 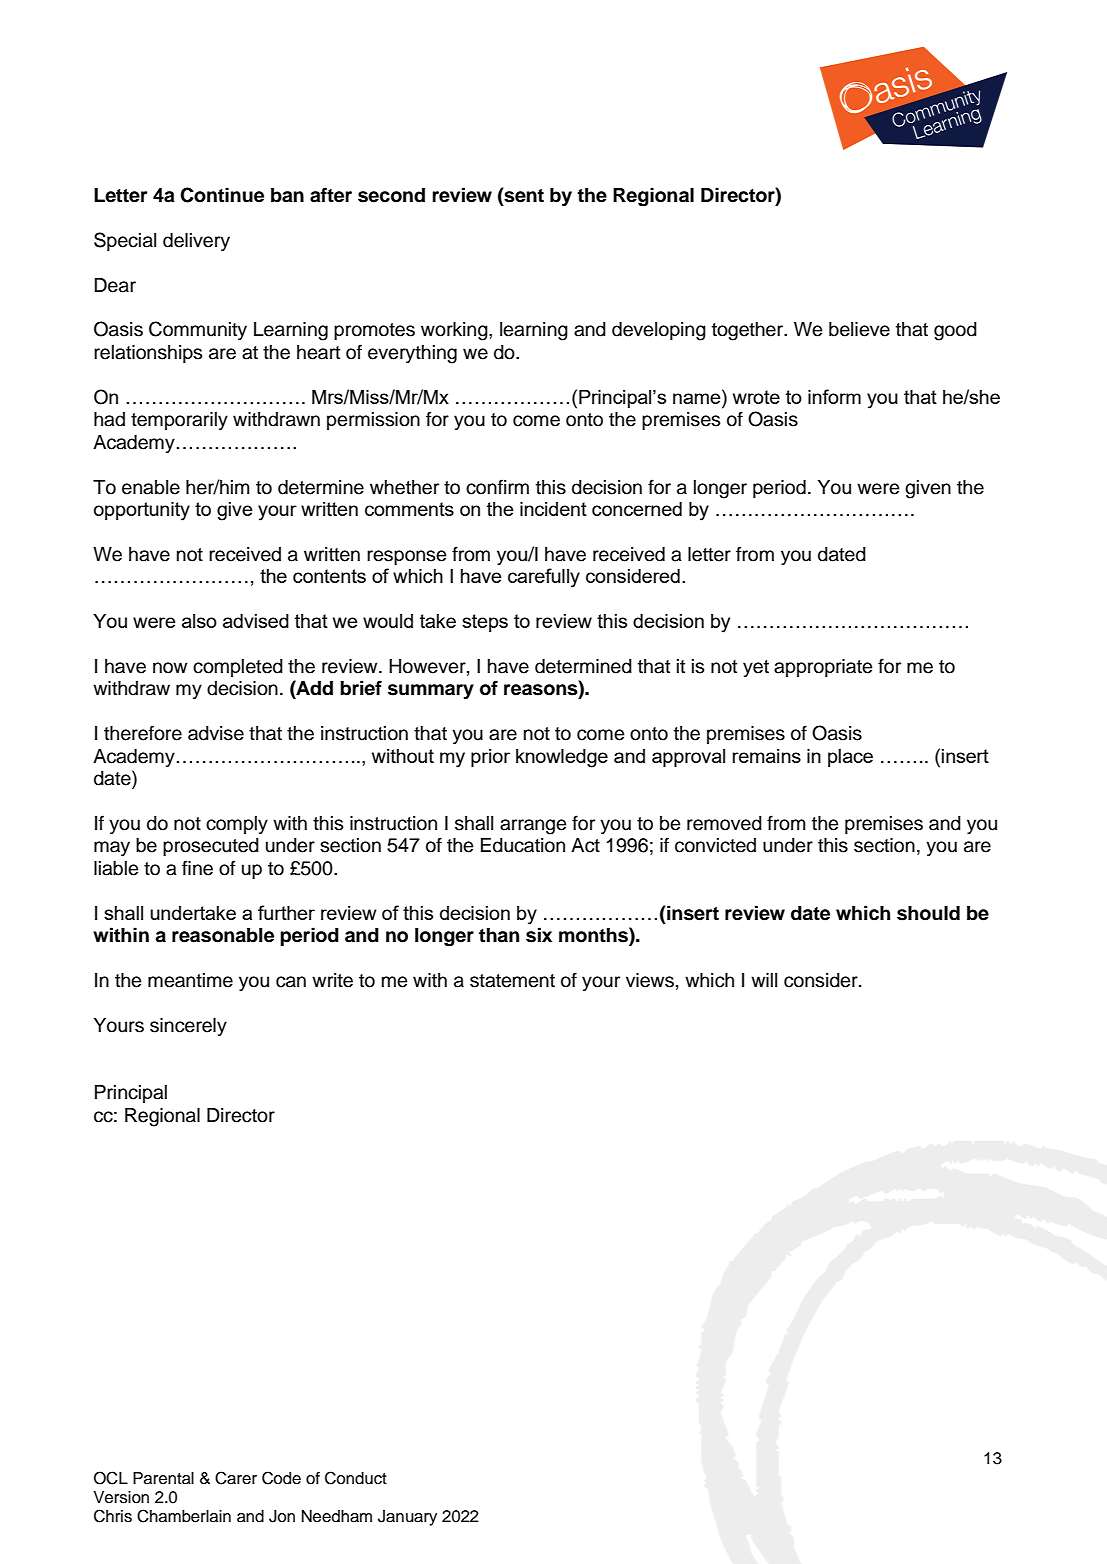 I want to click on working, so click(x=455, y=331).
